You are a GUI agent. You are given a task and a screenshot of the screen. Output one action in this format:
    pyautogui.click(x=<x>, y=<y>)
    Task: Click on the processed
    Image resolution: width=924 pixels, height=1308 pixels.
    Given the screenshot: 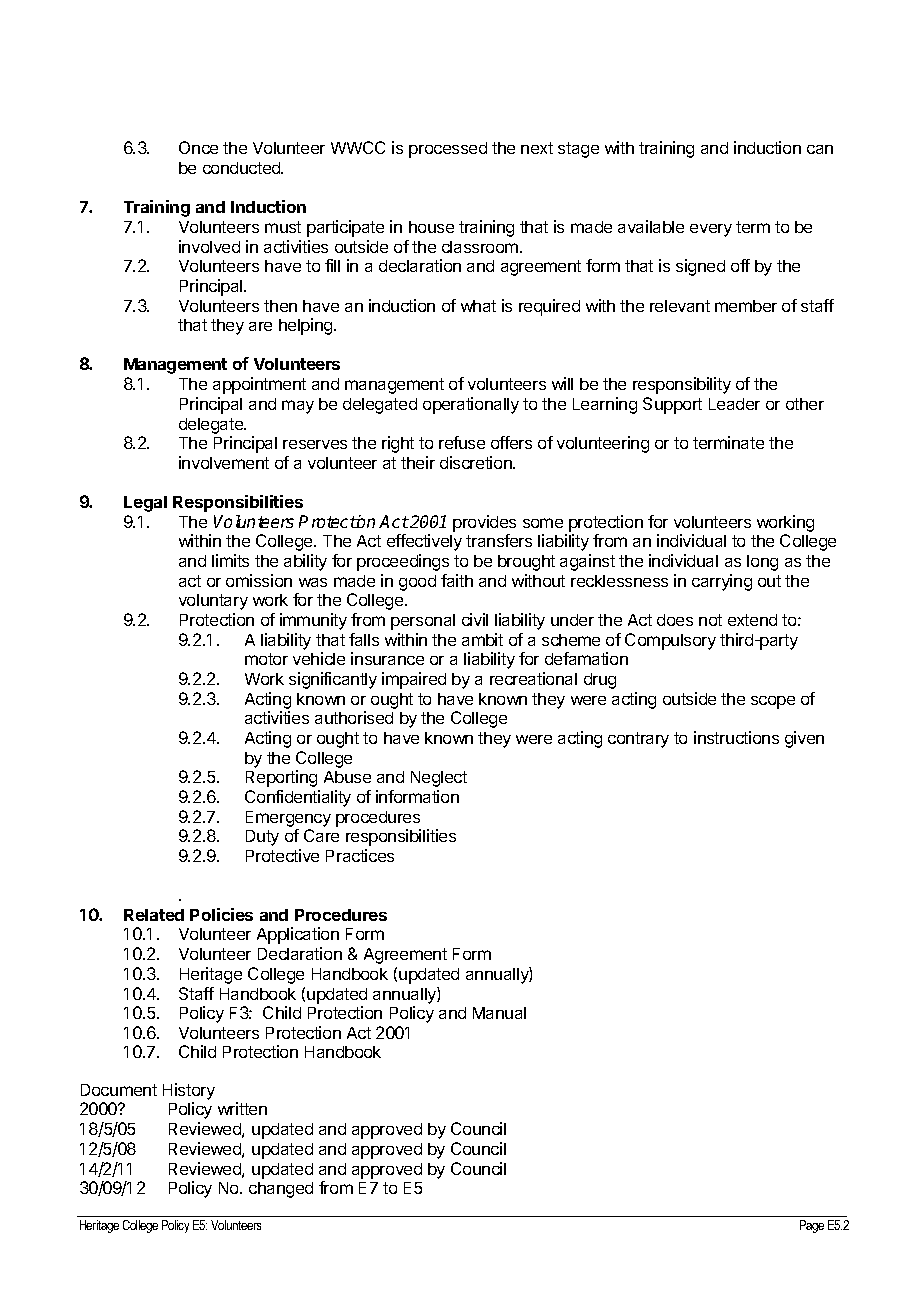 What is the action you would take?
    pyautogui.click(x=448, y=150)
